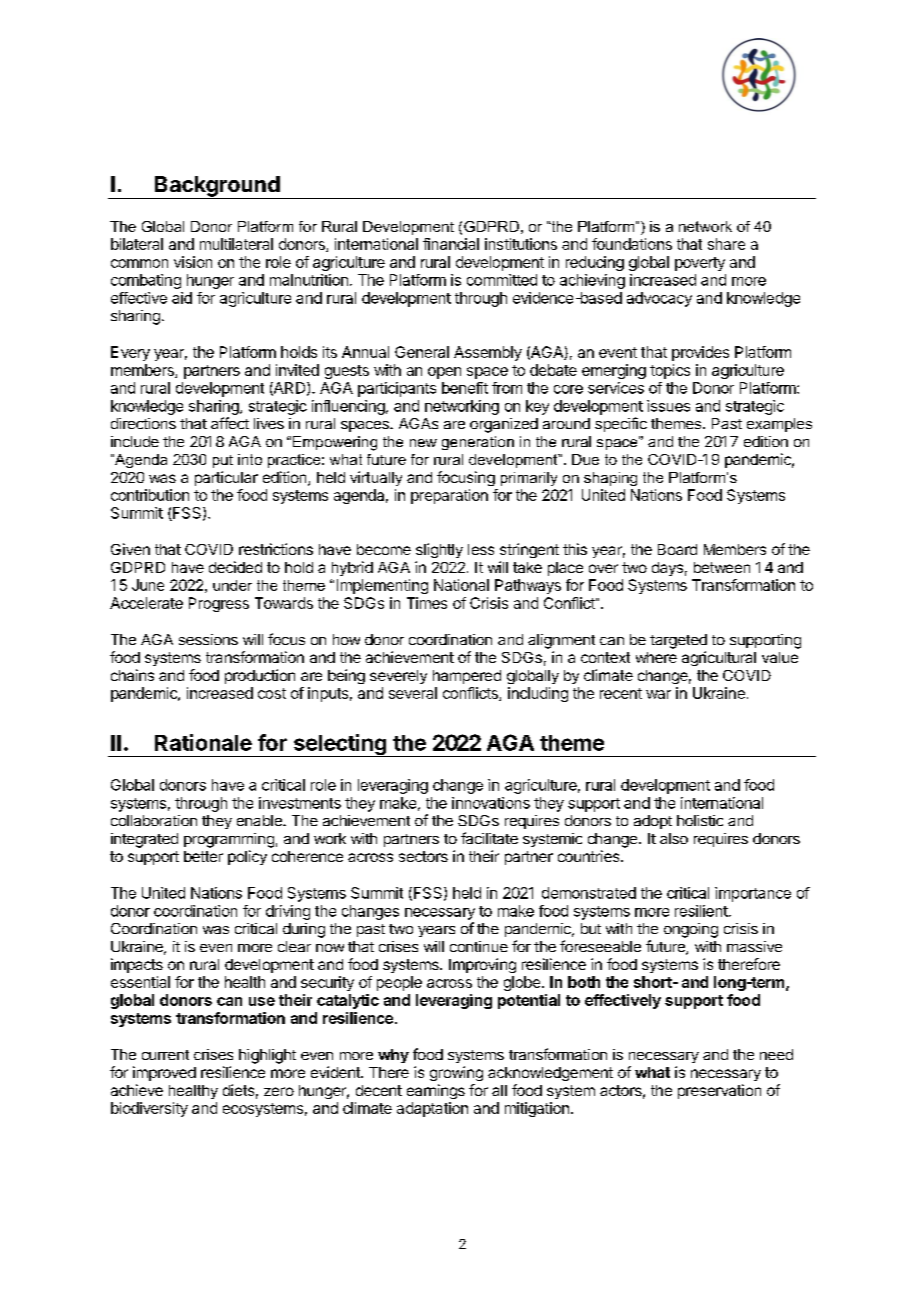 Image resolution: width=924 pixels, height=1308 pixels. Describe the element at coordinates (217, 187) in the document. I see `Background` at that location.
